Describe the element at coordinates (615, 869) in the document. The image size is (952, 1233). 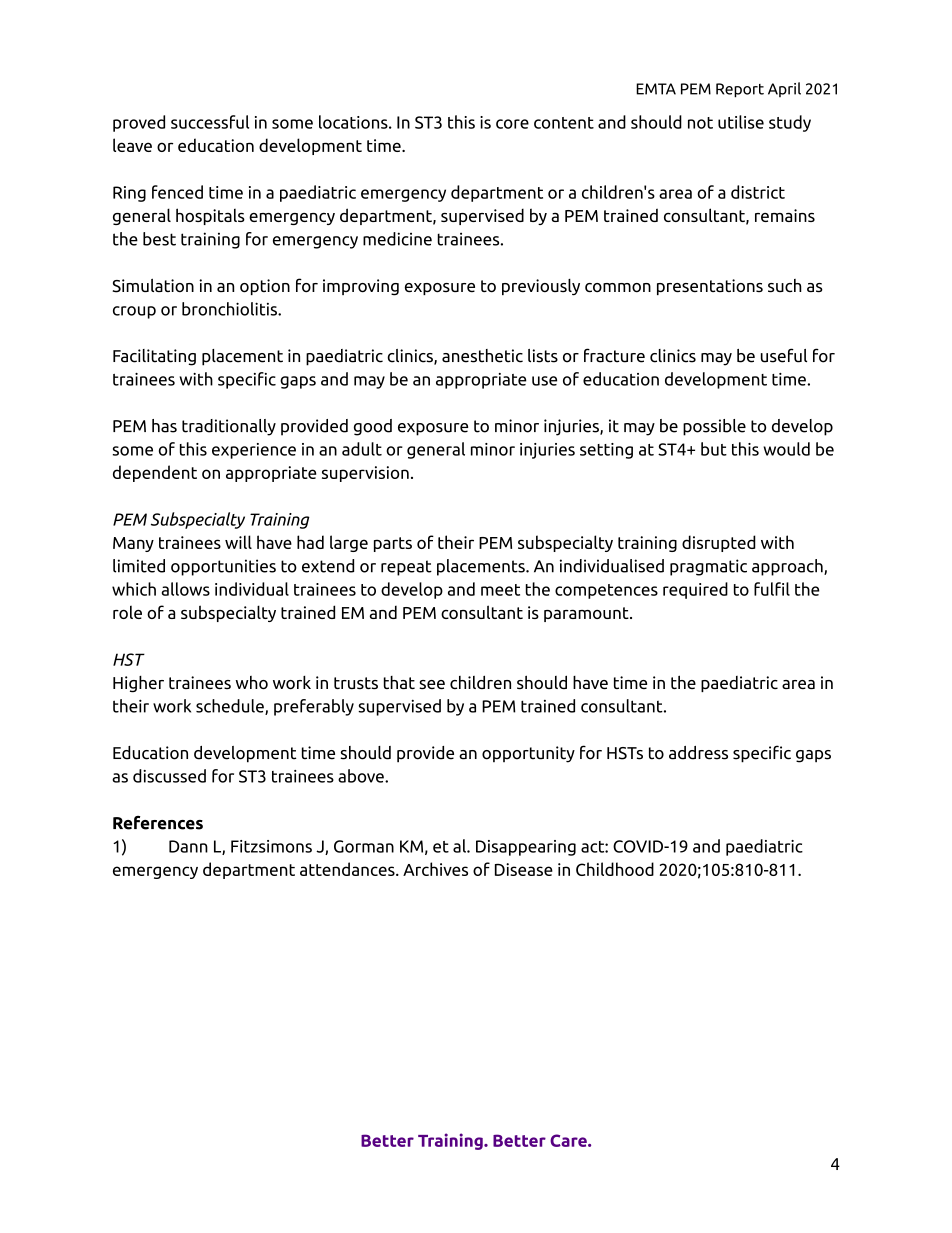
I see `Childhood` at that location.
